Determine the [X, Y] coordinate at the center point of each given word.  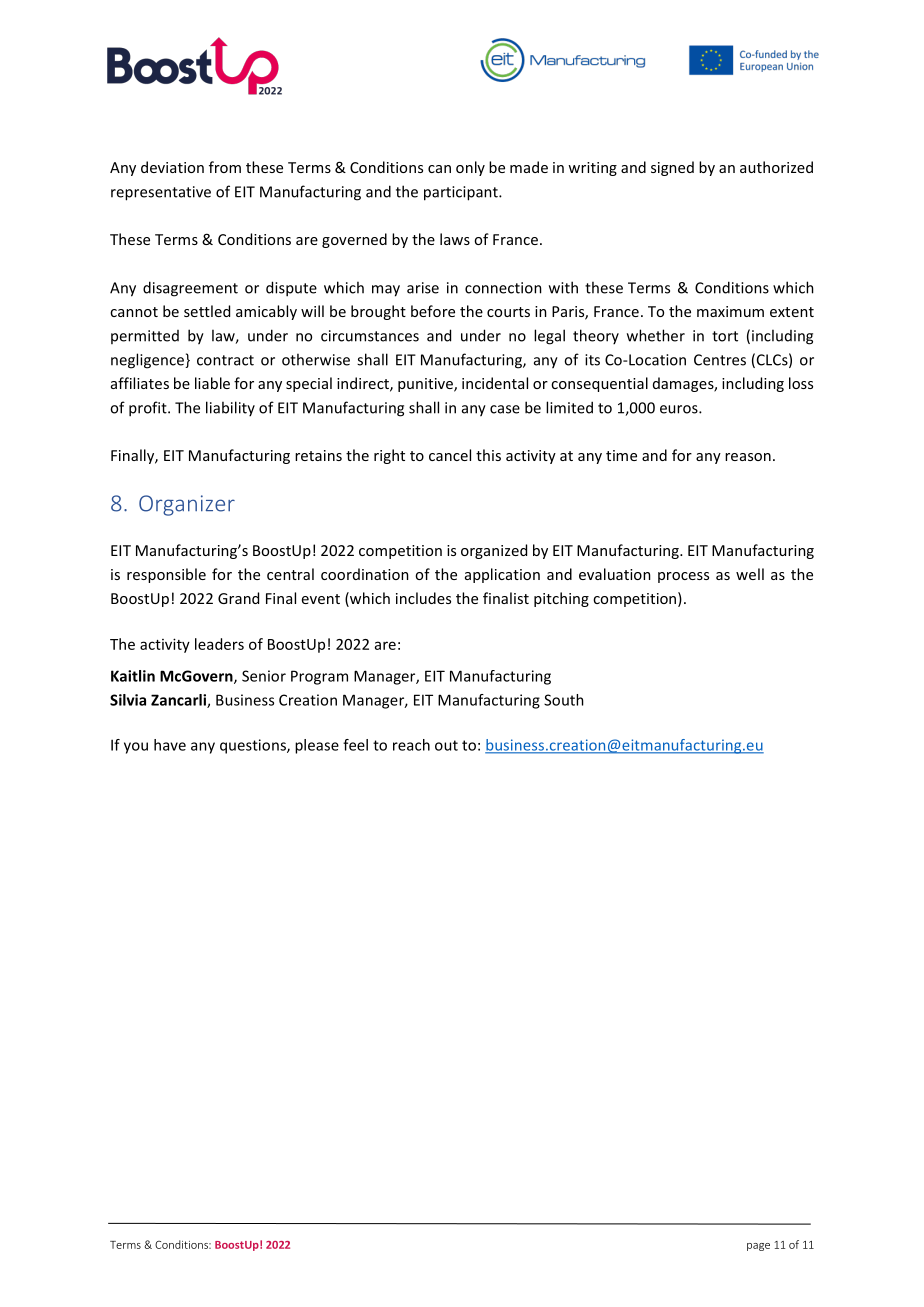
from [225, 167]
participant [462, 193]
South [564, 700]
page [758, 1247]
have [170, 745]
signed [672, 168]
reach [411, 745]
